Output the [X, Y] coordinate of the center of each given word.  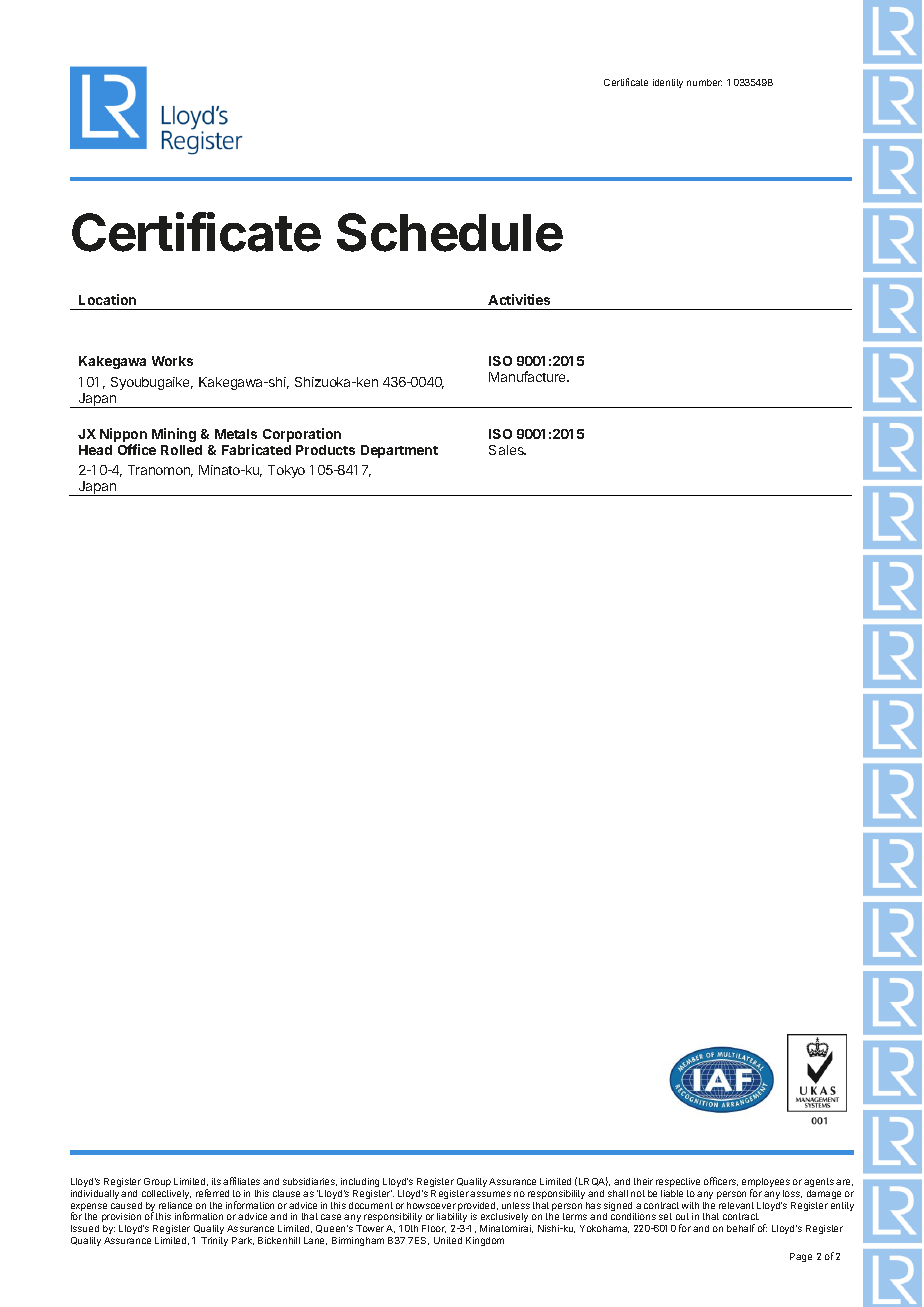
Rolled [181, 450]
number [704, 82]
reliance [175, 1205]
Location [107, 299]
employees [766, 1184]
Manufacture [529, 376]
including [360, 1184]
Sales [507, 450]
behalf [741, 1228]
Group [157, 1182]
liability [452, 1217]
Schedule [450, 232]
